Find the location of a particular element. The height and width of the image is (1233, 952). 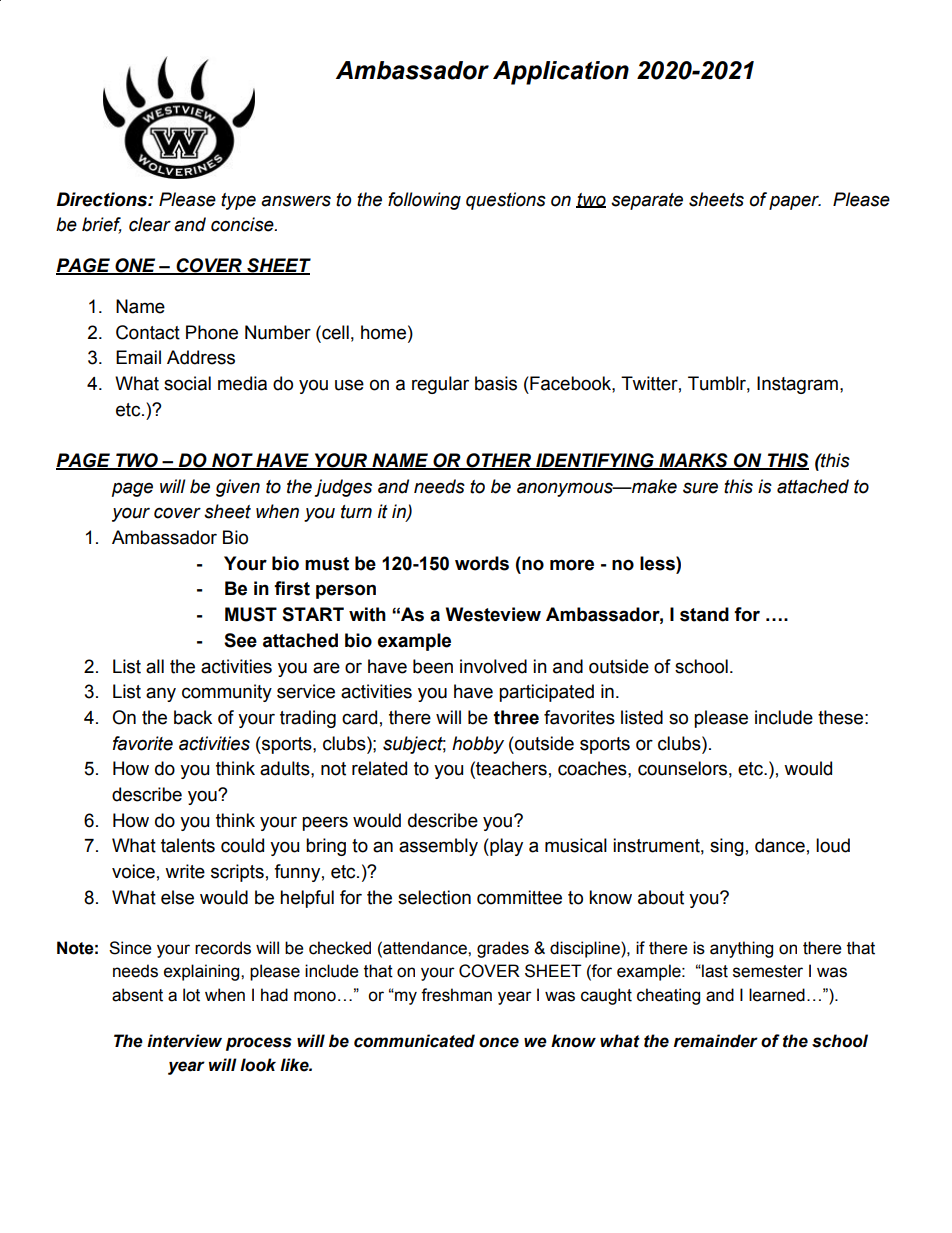

once is located at coordinates (499, 1042).
